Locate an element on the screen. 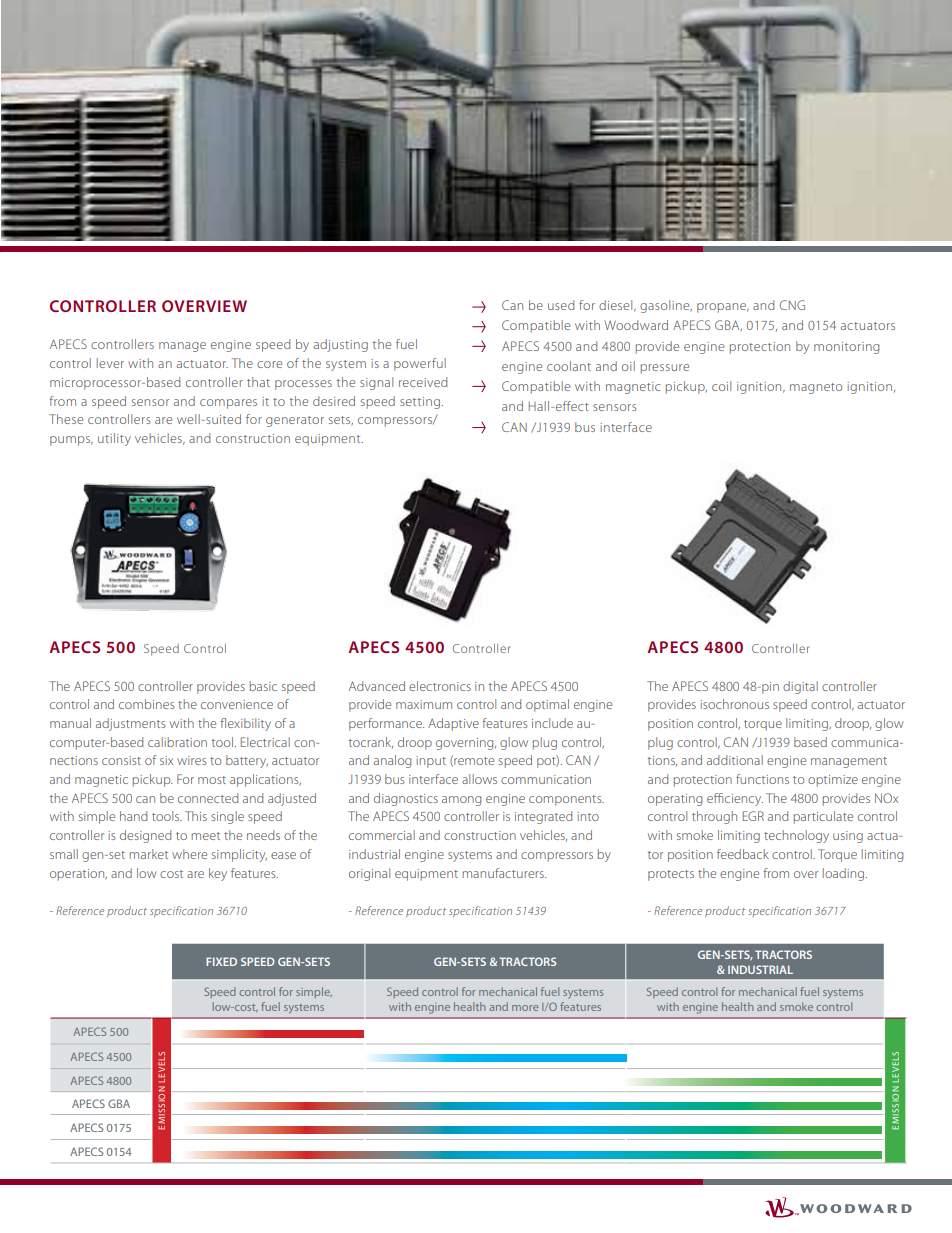  FIXED is located at coordinates (221, 961).
